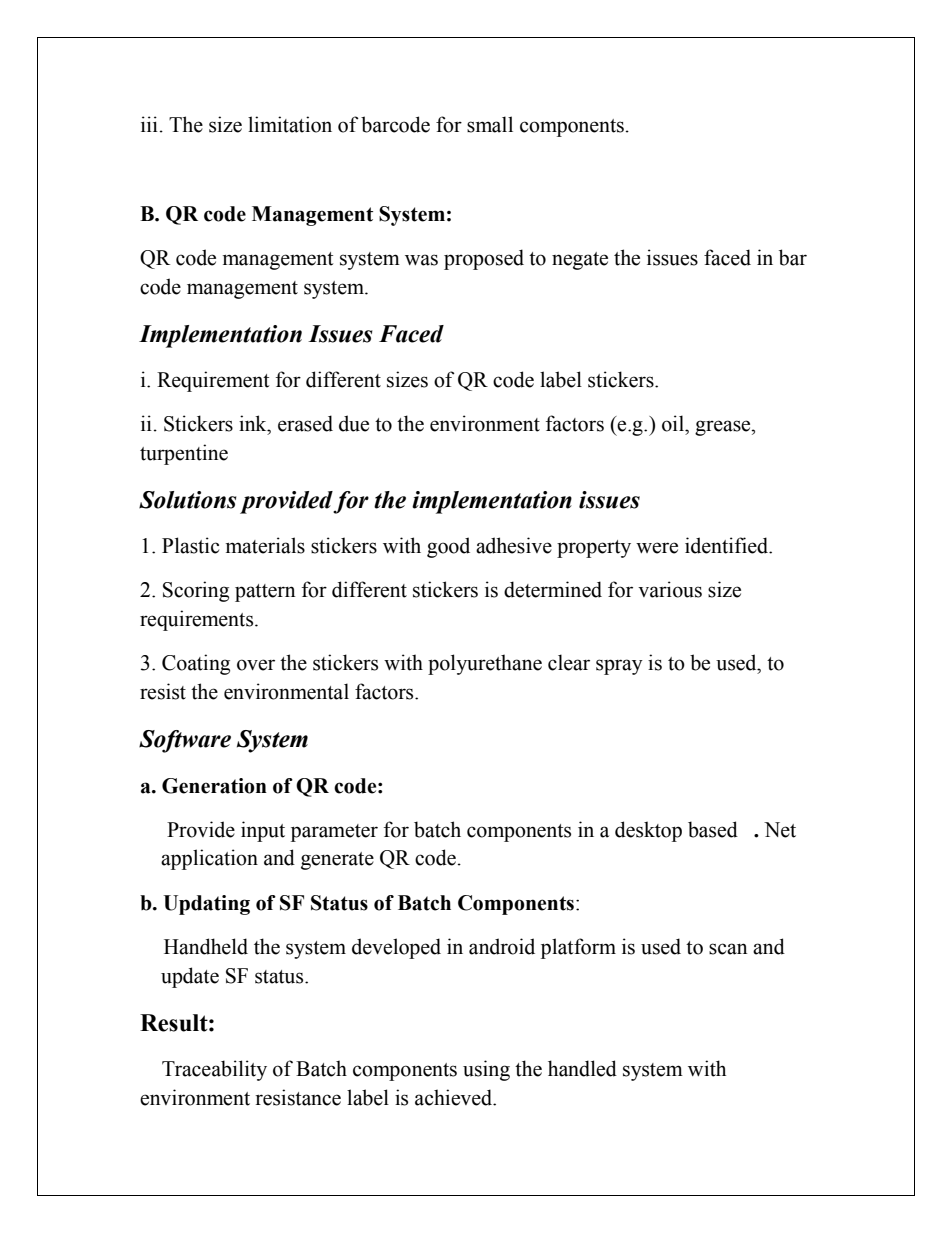 Image resolution: width=952 pixels, height=1233 pixels. I want to click on negate, so click(580, 261).
